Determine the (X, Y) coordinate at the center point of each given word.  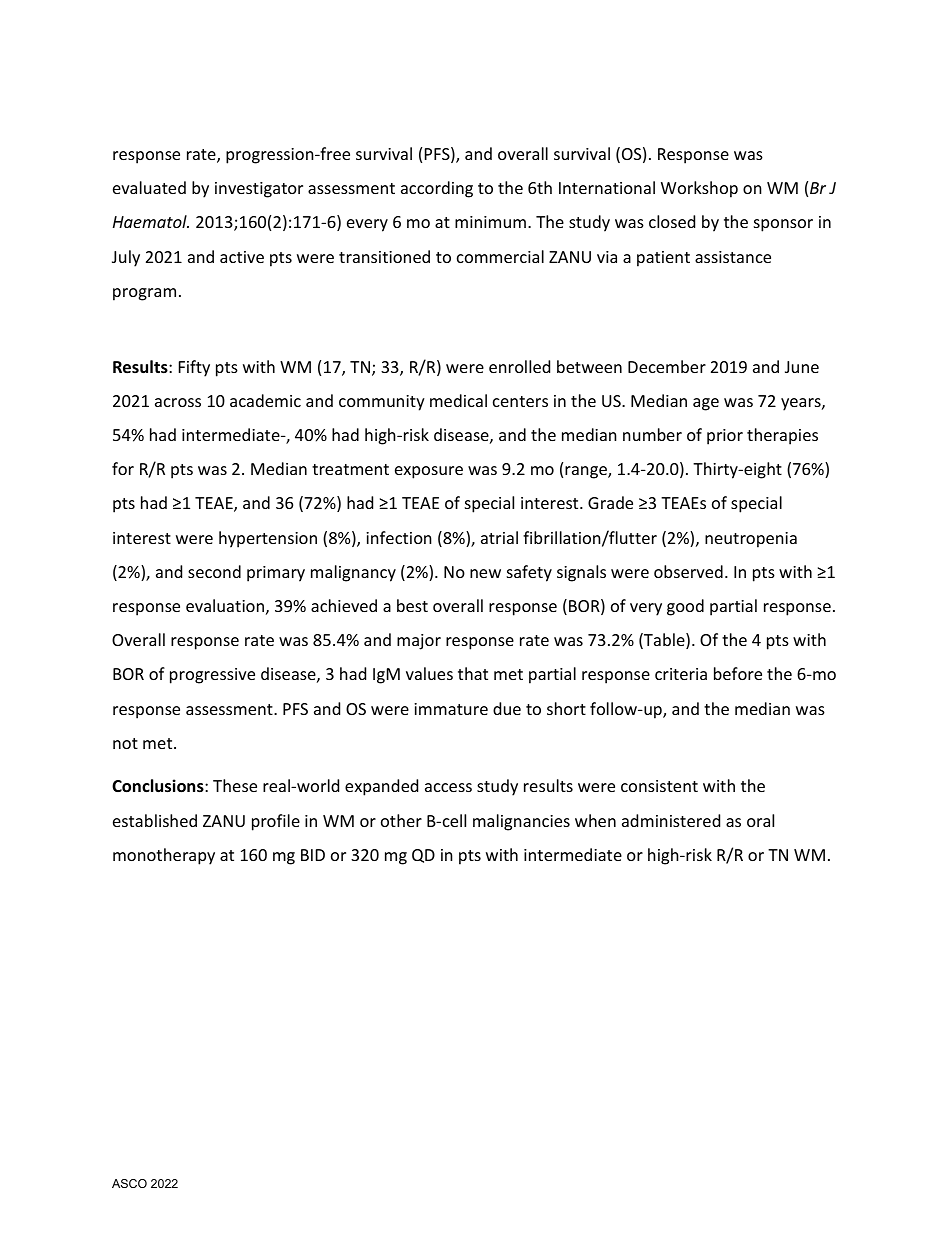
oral (760, 820)
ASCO (129, 1183)
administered (671, 820)
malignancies (521, 822)
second (214, 571)
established (155, 820)
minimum (490, 222)
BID (313, 855)
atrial (499, 537)
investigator (259, 190)
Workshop (699, 189)
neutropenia (751, 540)
